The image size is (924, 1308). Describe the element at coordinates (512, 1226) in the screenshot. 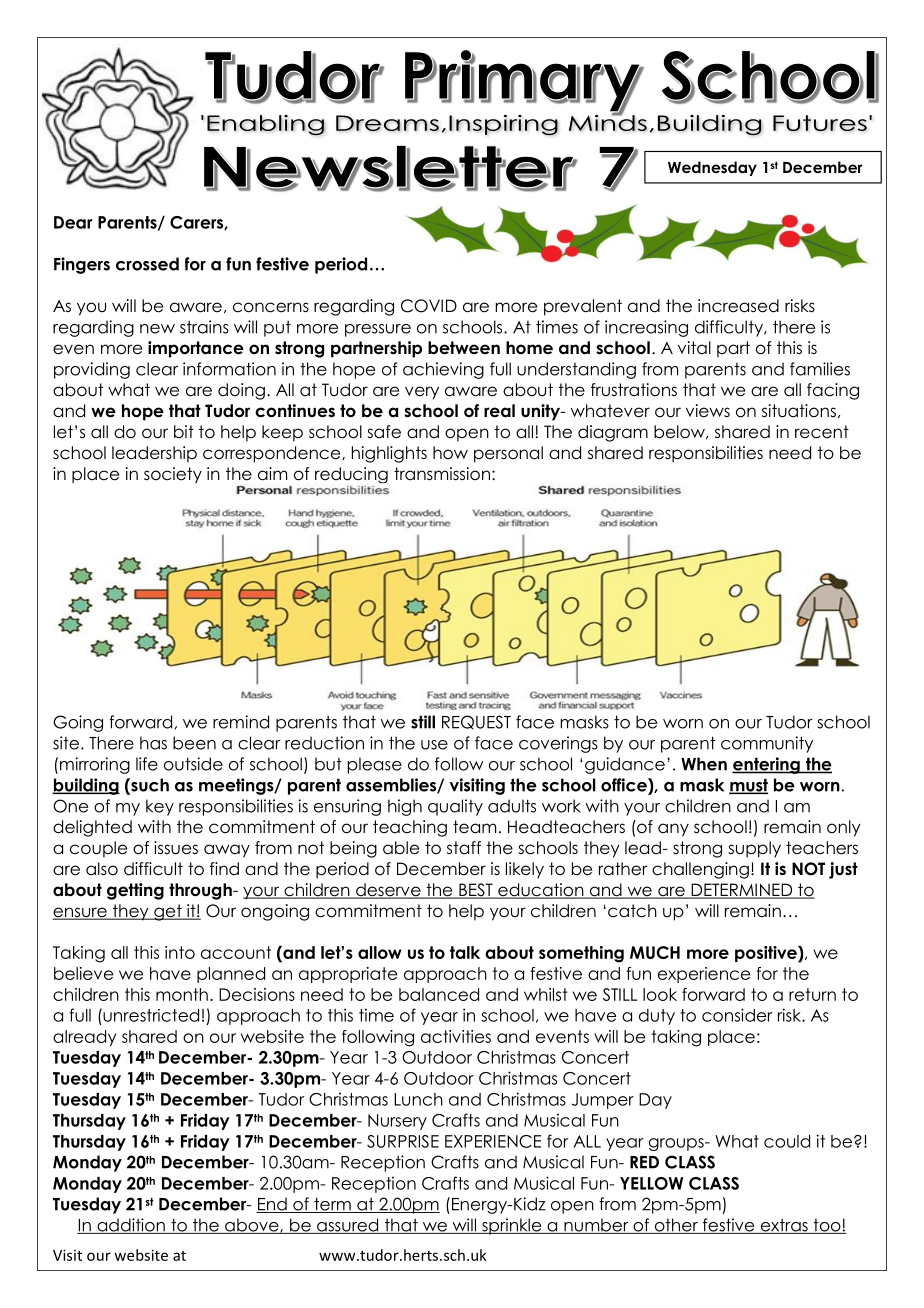

I see `sprinkle` at that location.
